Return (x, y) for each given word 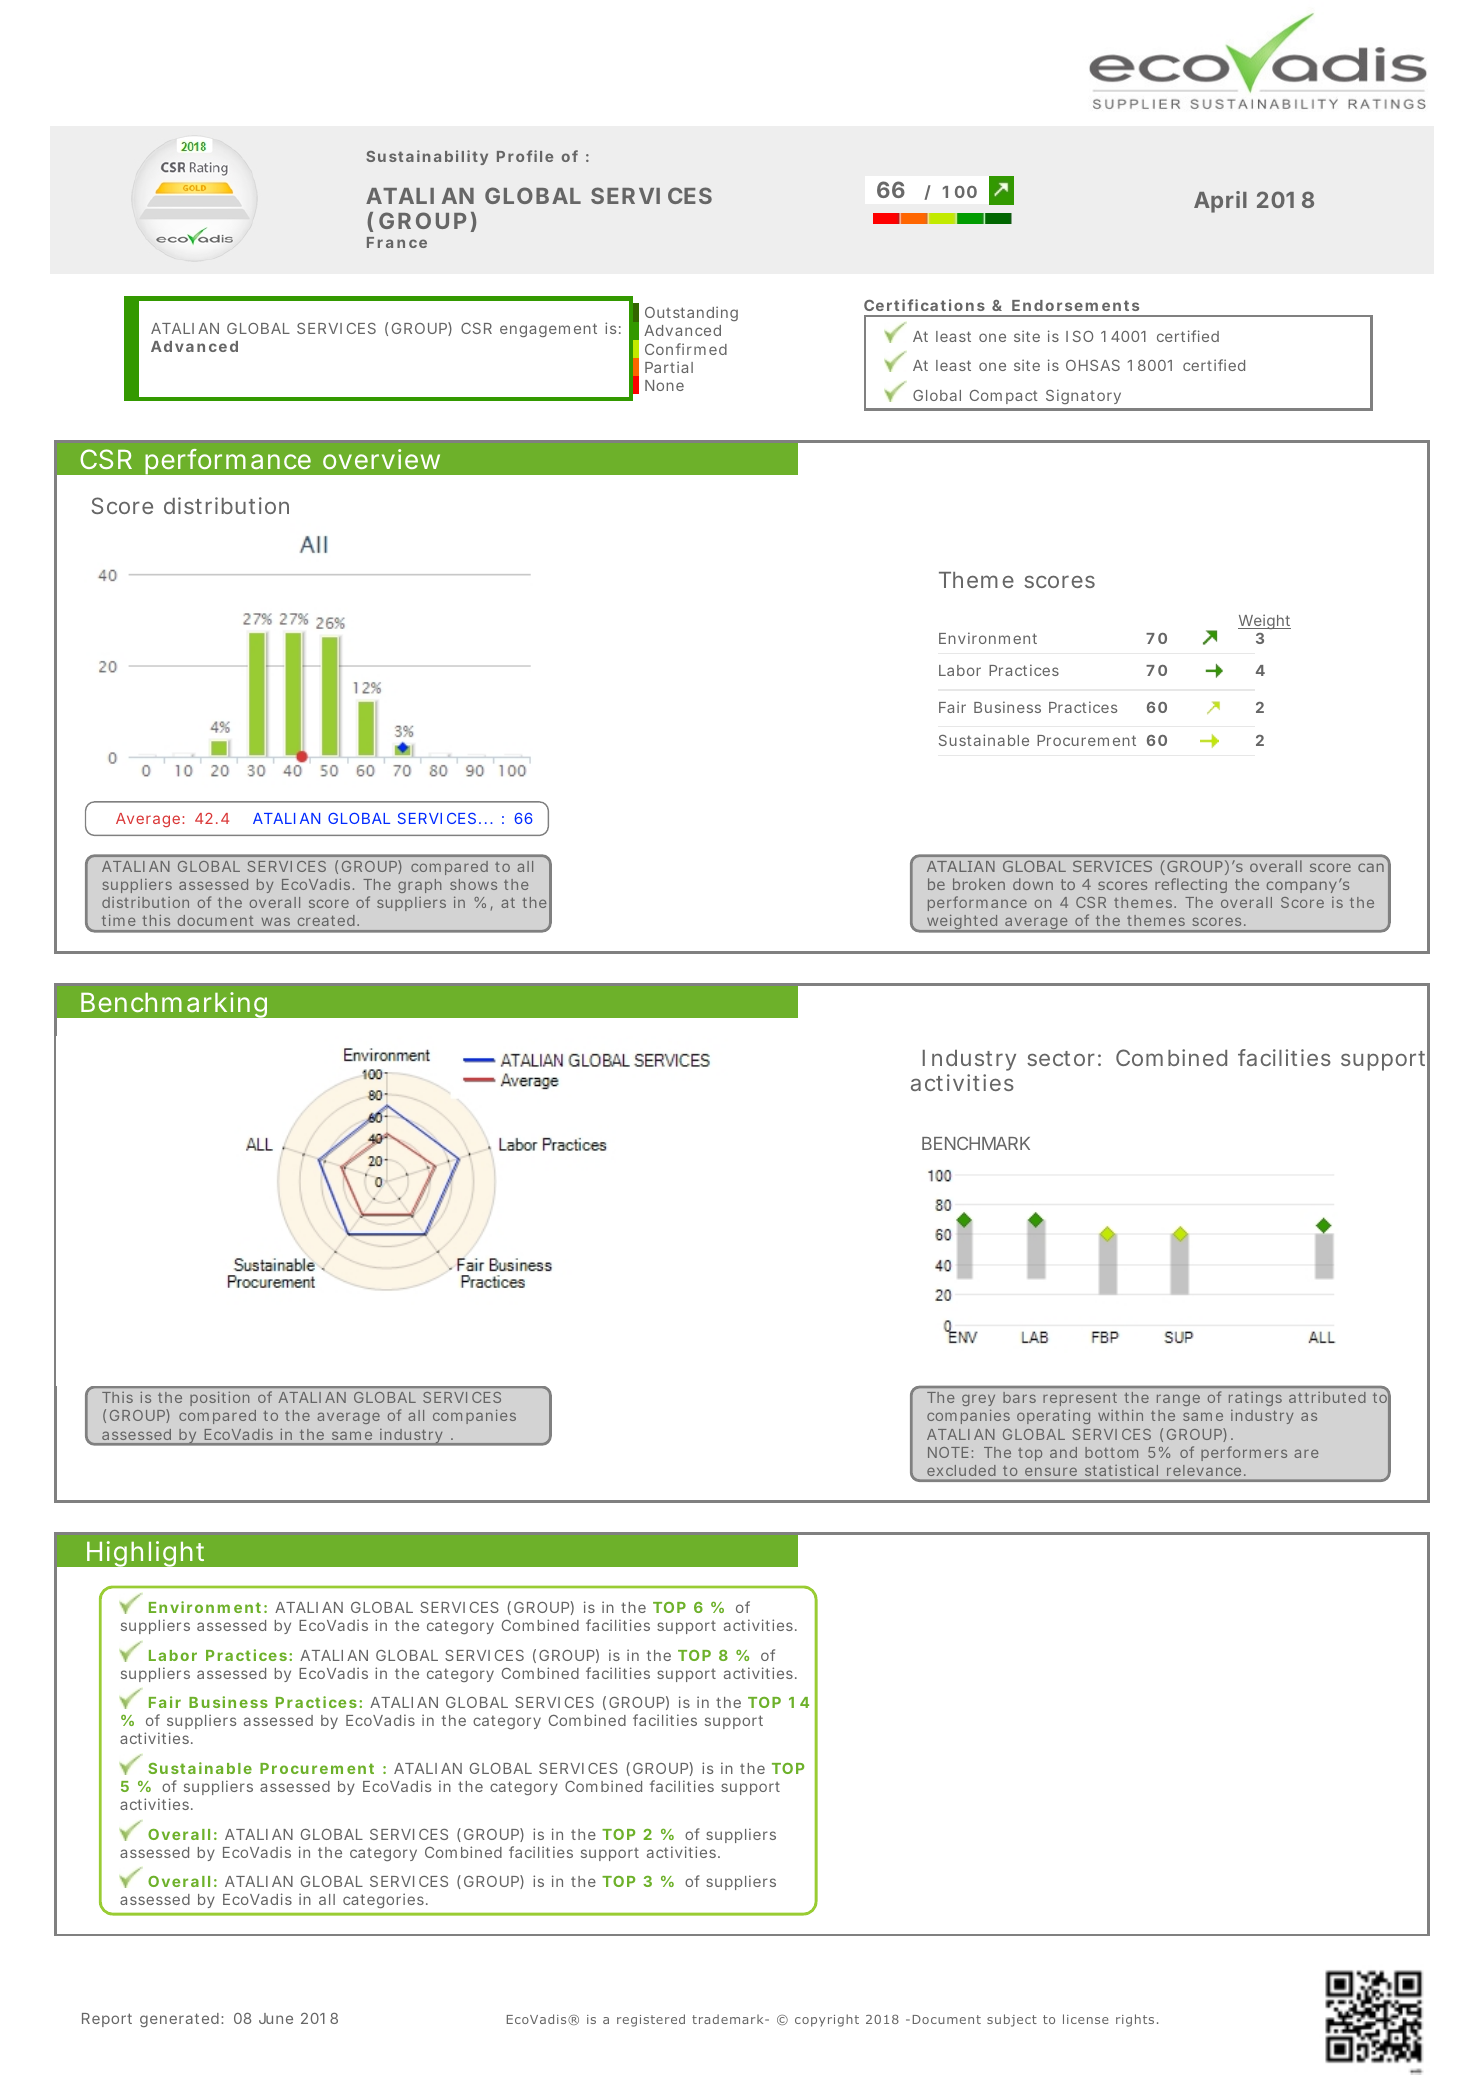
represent (1080, 1401)
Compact (1004, 397)
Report (107, 2020)
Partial (669, 367)
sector (1060, 1058)
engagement (548, 330)
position (219, 1398)
